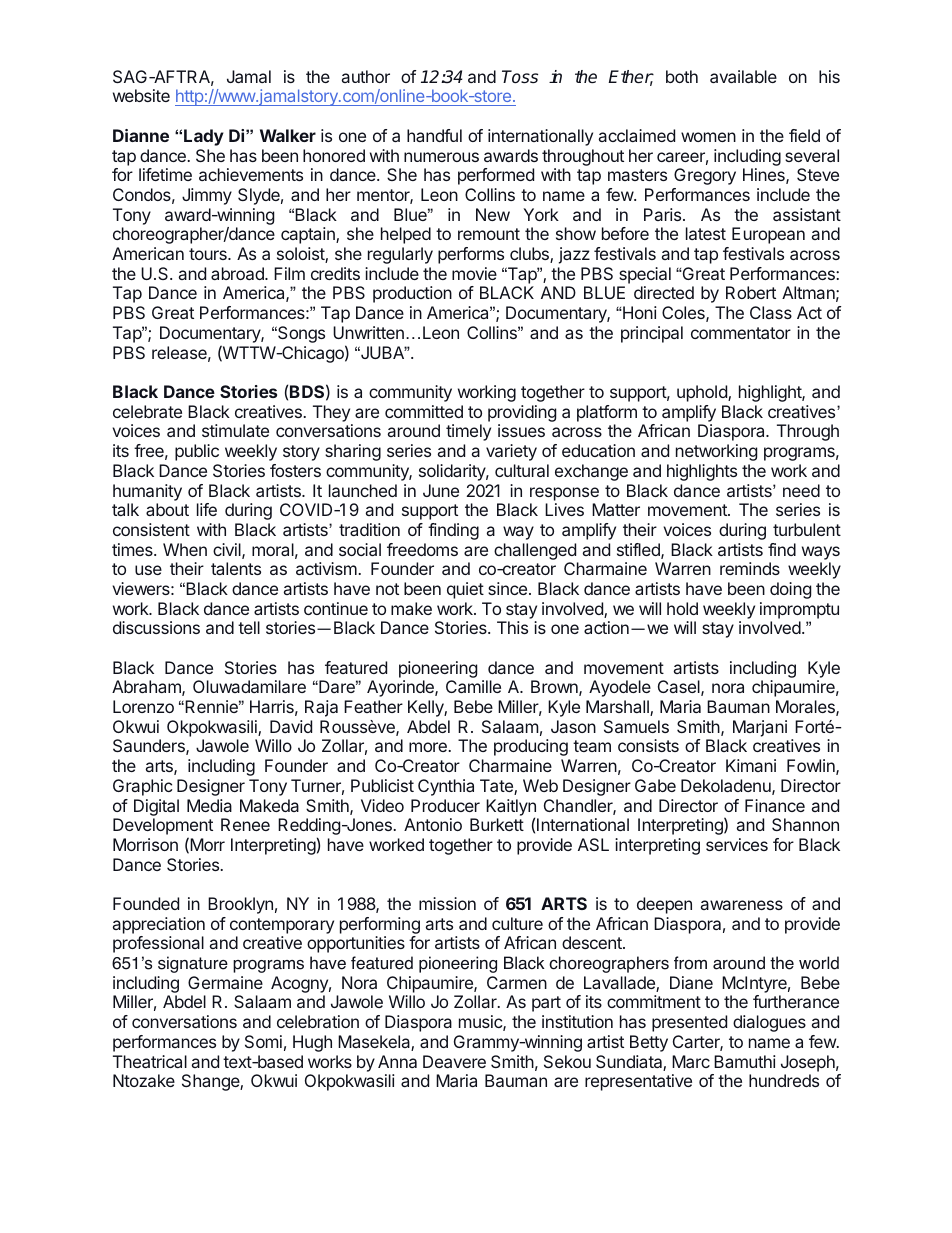  What do you see at coordinates (691, 1061) in the page?
I see `Marc` at bounding box center [691, 1061].
